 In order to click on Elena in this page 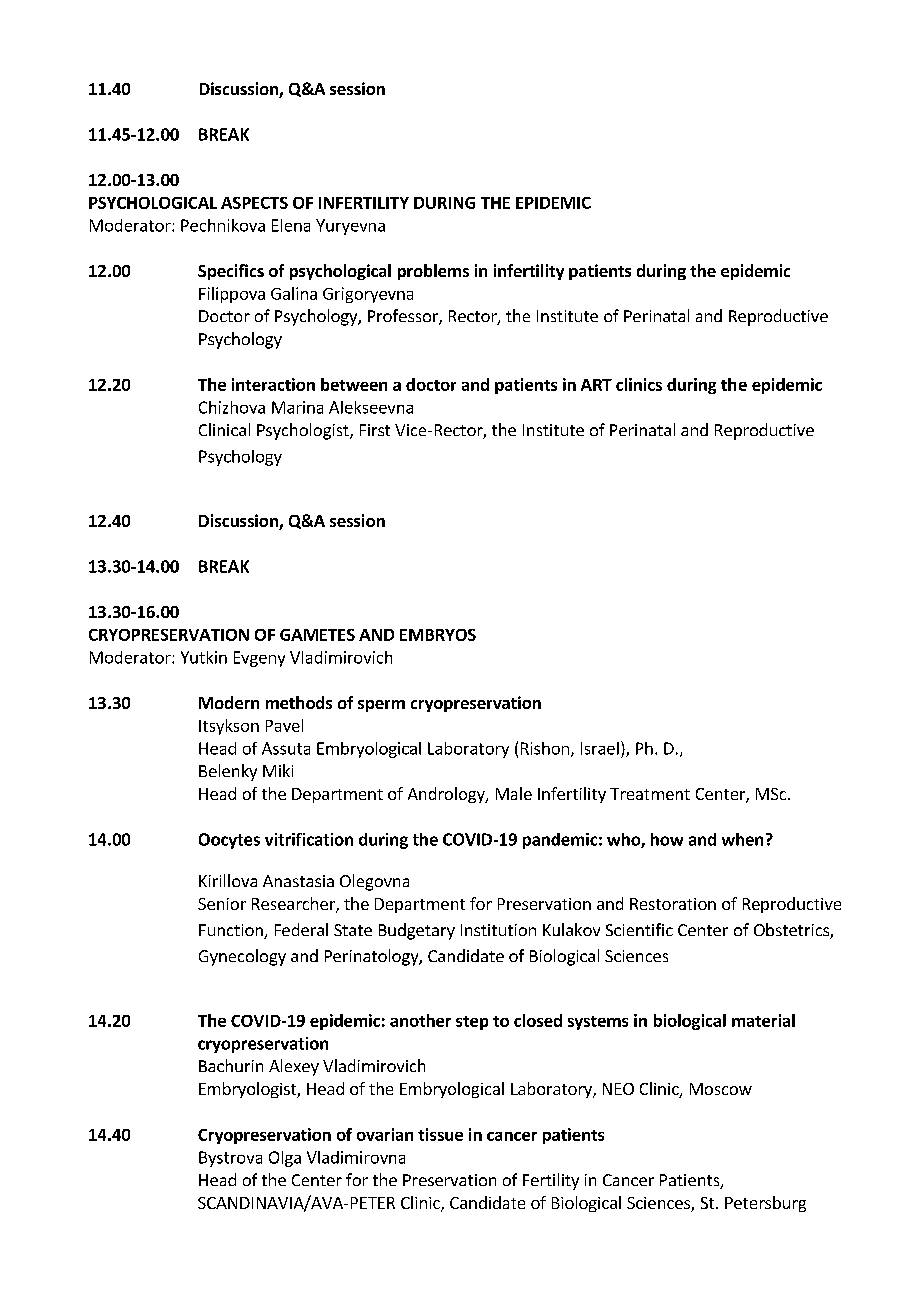, I will do `click(291, 225)`.
